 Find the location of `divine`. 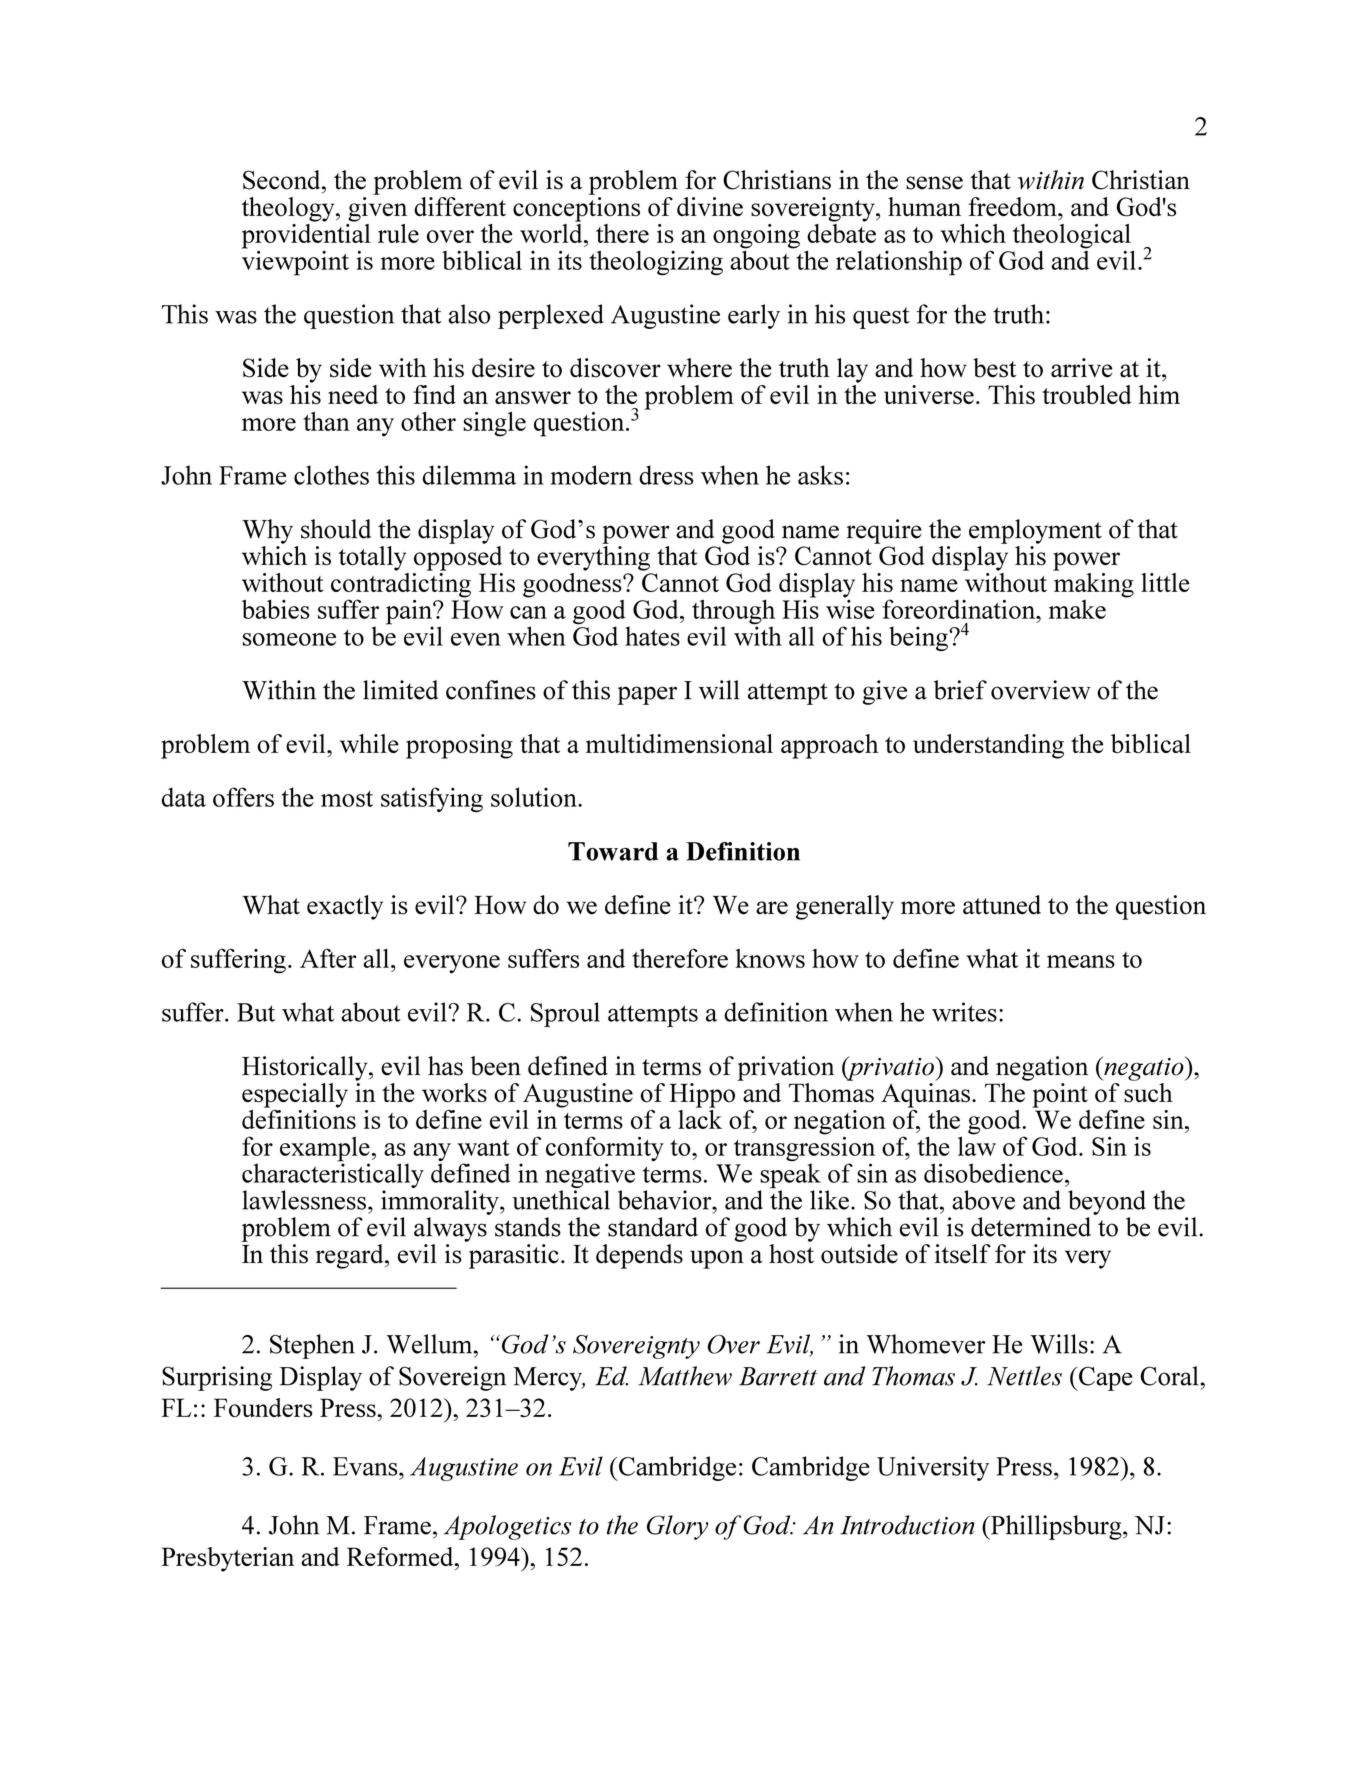

divine is located at coordinates (710, 206).
